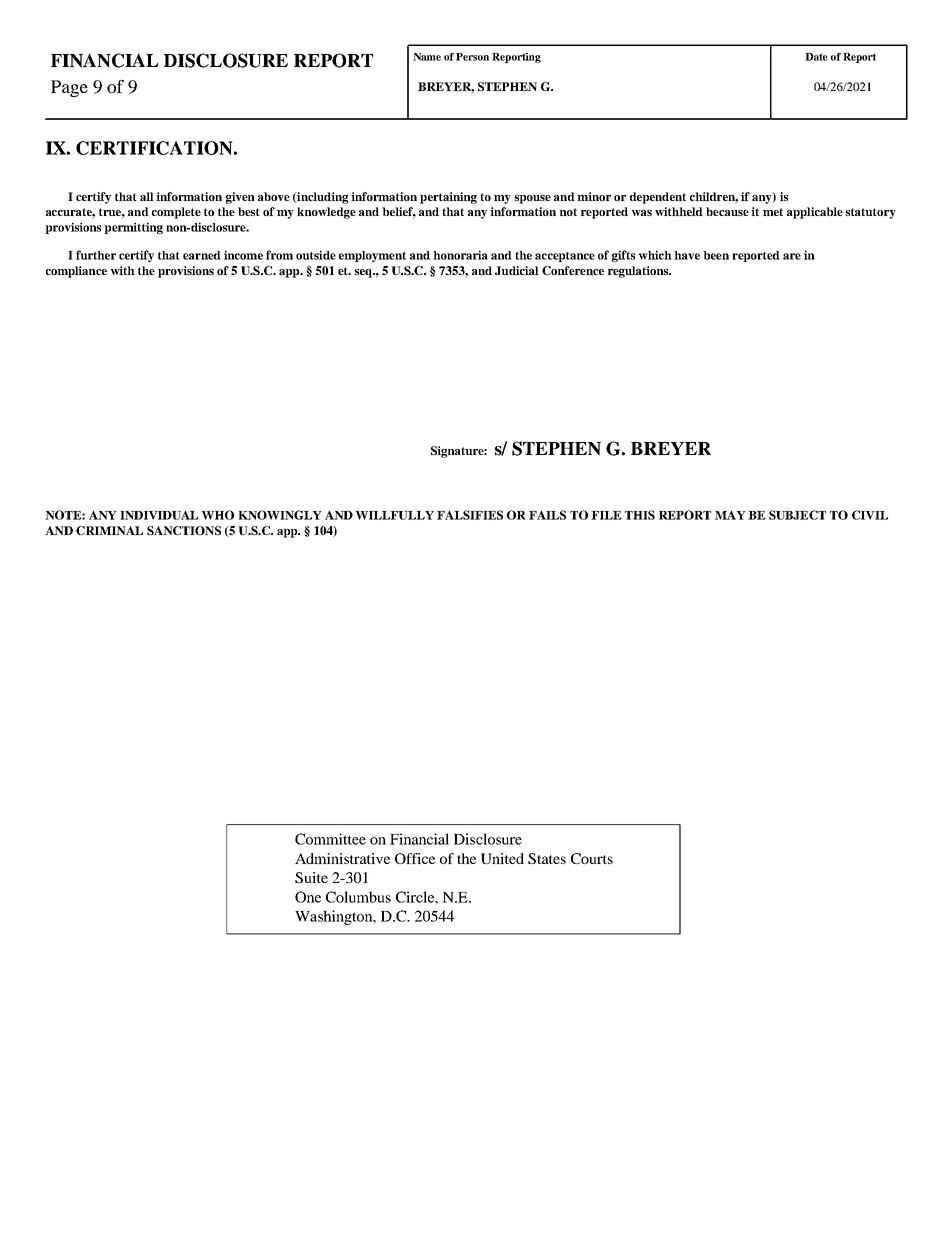  Describe the element at coordinates (547, 515) in the screenshot. I see `FAILS` at that location.
